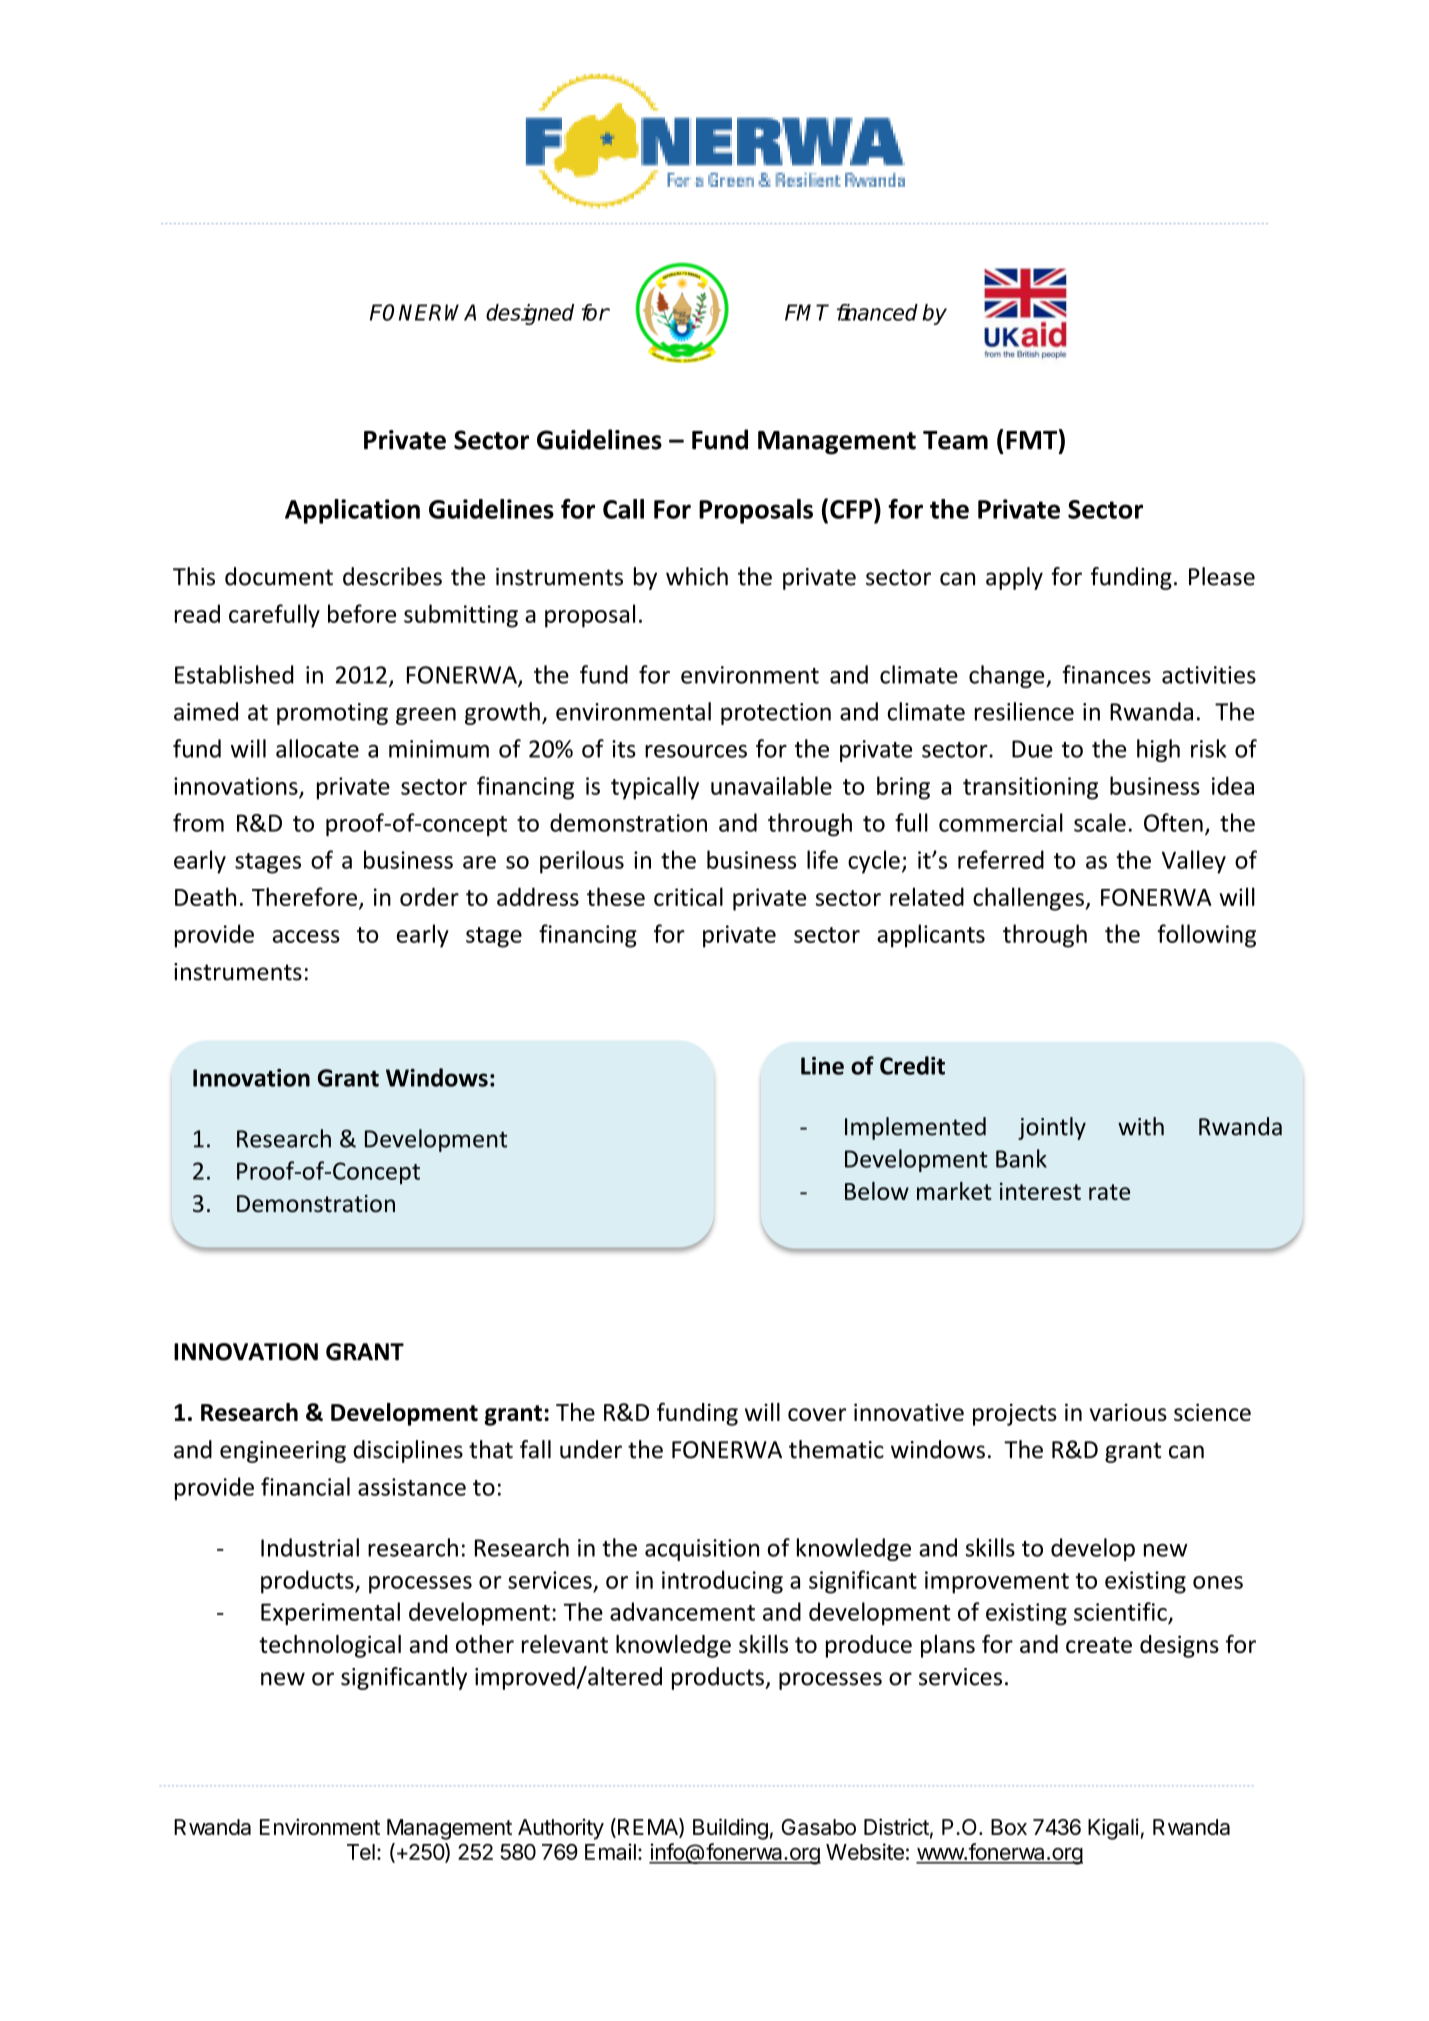 The width and height of the screenshot is (1429, 2021). Describe the element at coordinates (912, 1065) in the screenshot. I see `Credit` at that location.
